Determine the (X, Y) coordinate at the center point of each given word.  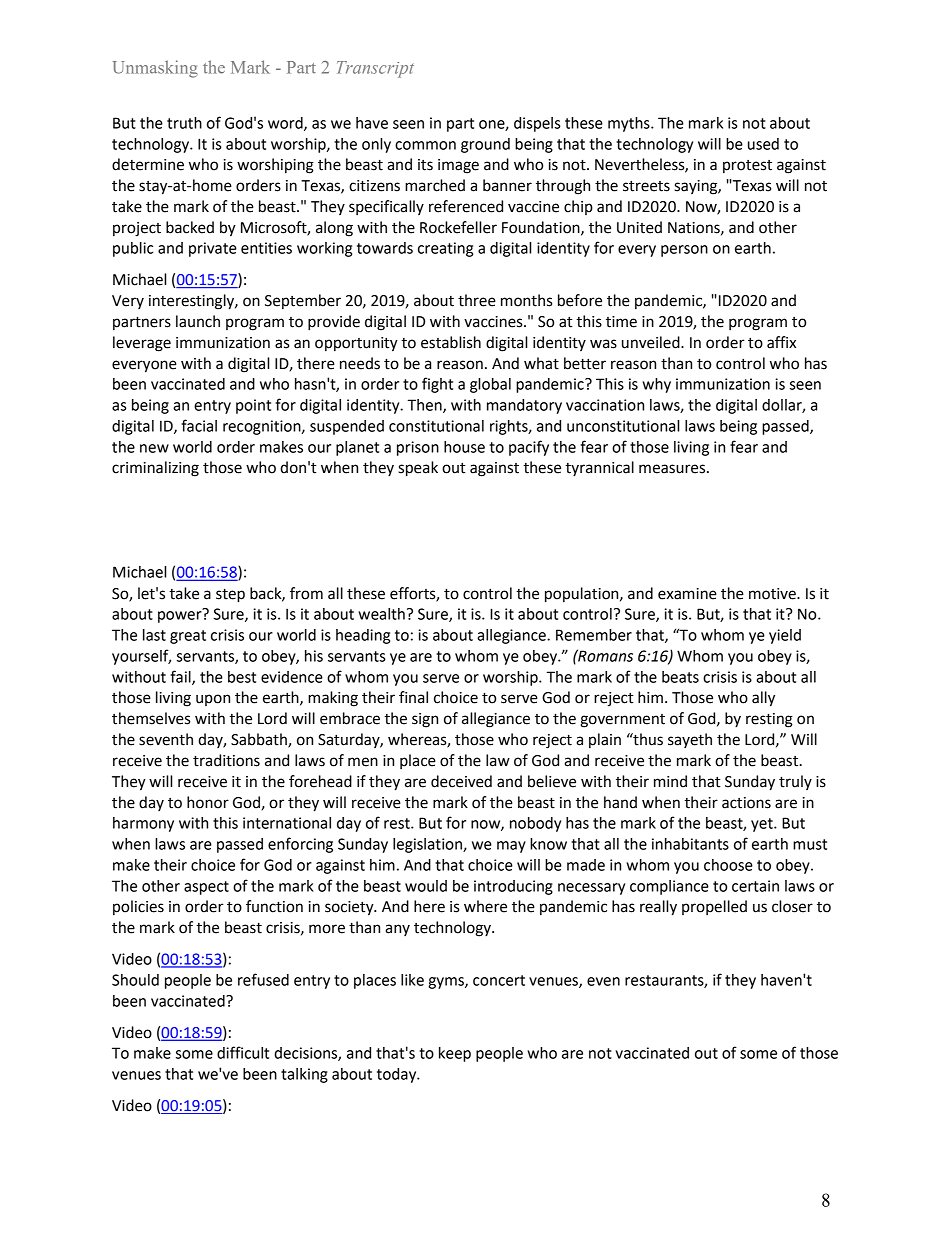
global (490, 385)
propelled (714, 907)
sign (425, 720)
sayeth (690, 740)
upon (213, 700)
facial (199, 425)
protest (747, 166)
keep (455, 1054)
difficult (243, 1052)
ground (485, 145)
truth (184, 123)
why (656, 385)
